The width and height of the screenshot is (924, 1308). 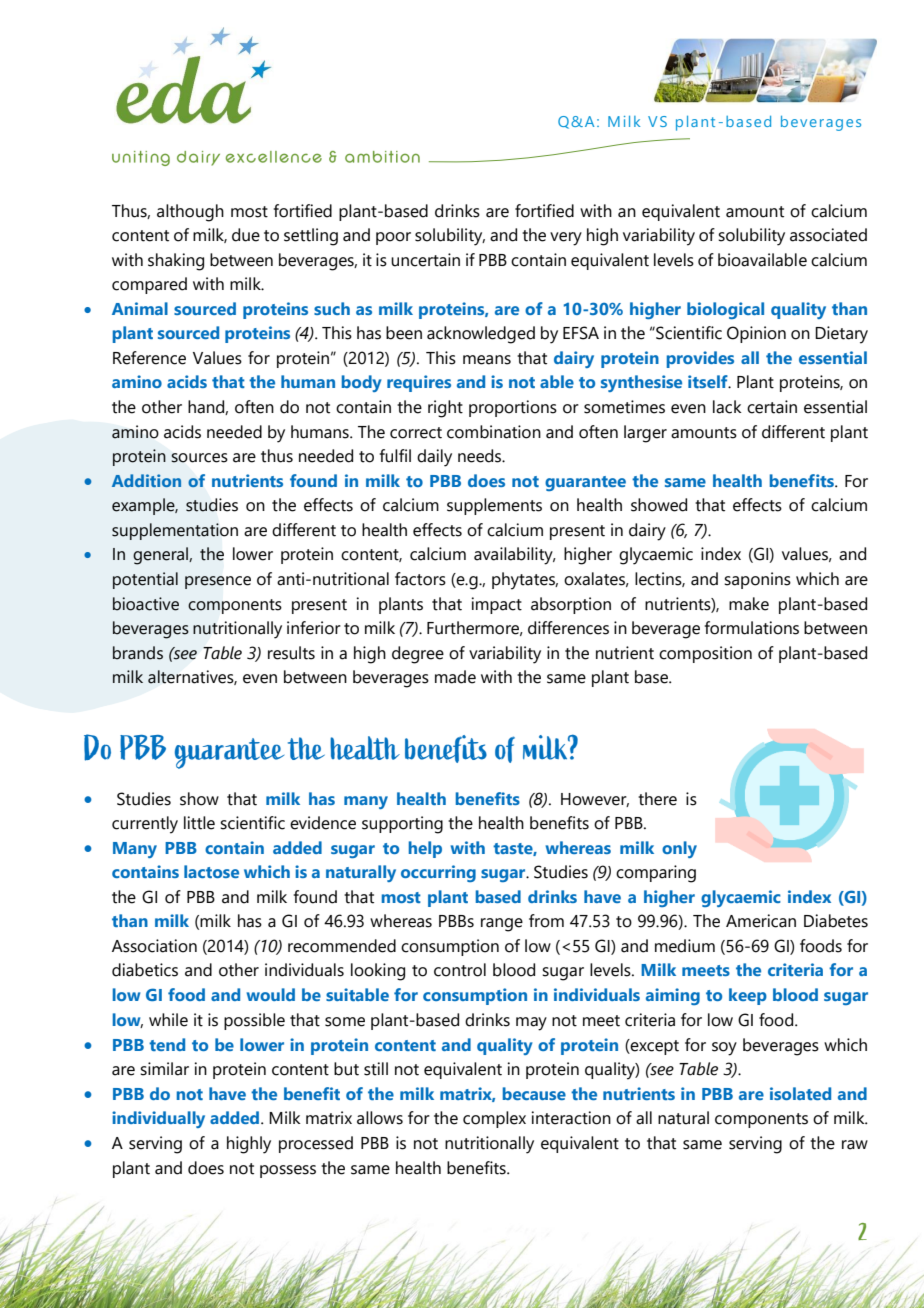 I want to click on sources, so click(x=199, y=458).
